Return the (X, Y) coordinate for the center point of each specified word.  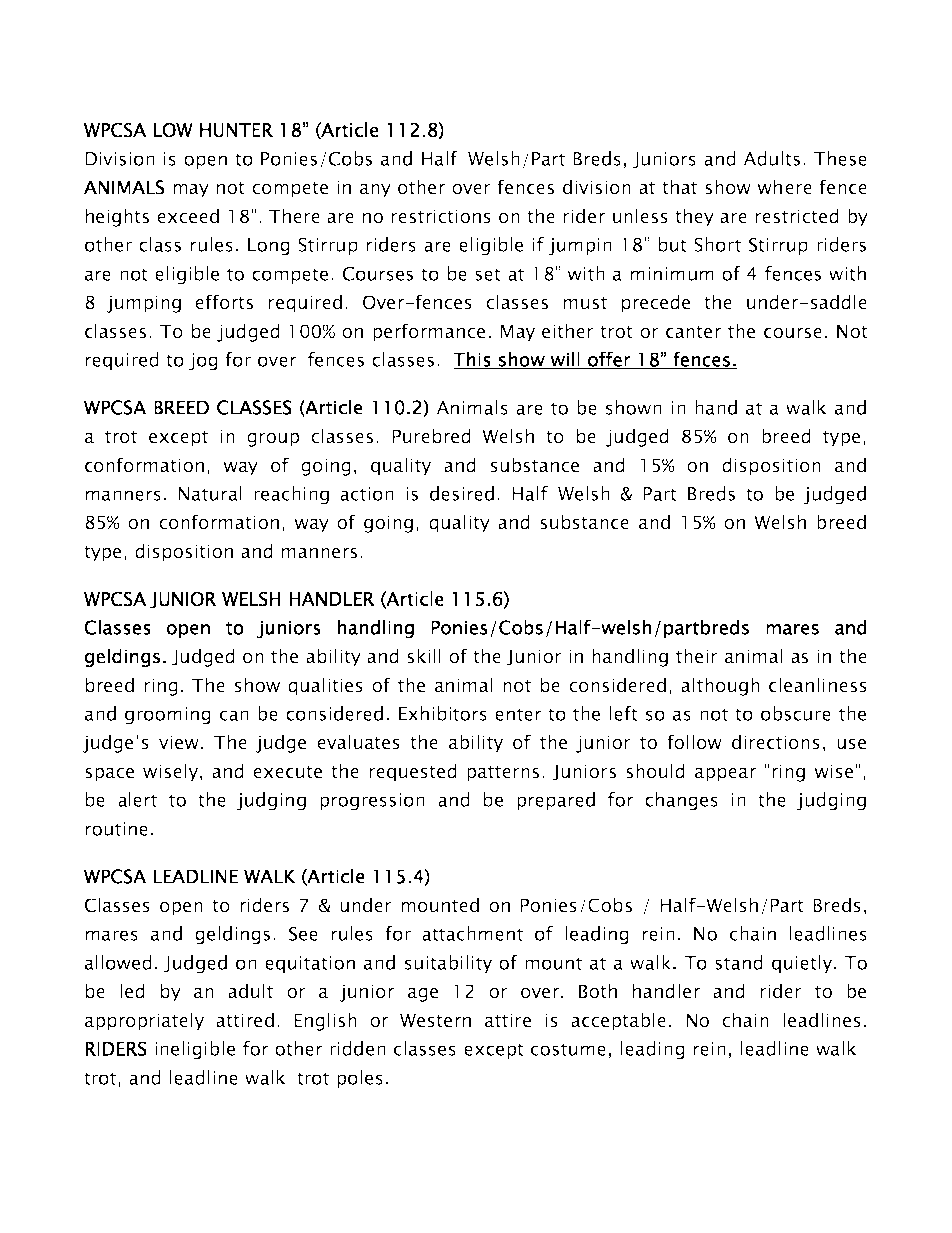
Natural (210, 493)
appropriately (144, 1021)
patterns (503, 774)
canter (693, 332)
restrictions (441, 216)
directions (776, 742)
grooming (168, 716)
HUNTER (236, 130)
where (784, 187)
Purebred (431, 436)
